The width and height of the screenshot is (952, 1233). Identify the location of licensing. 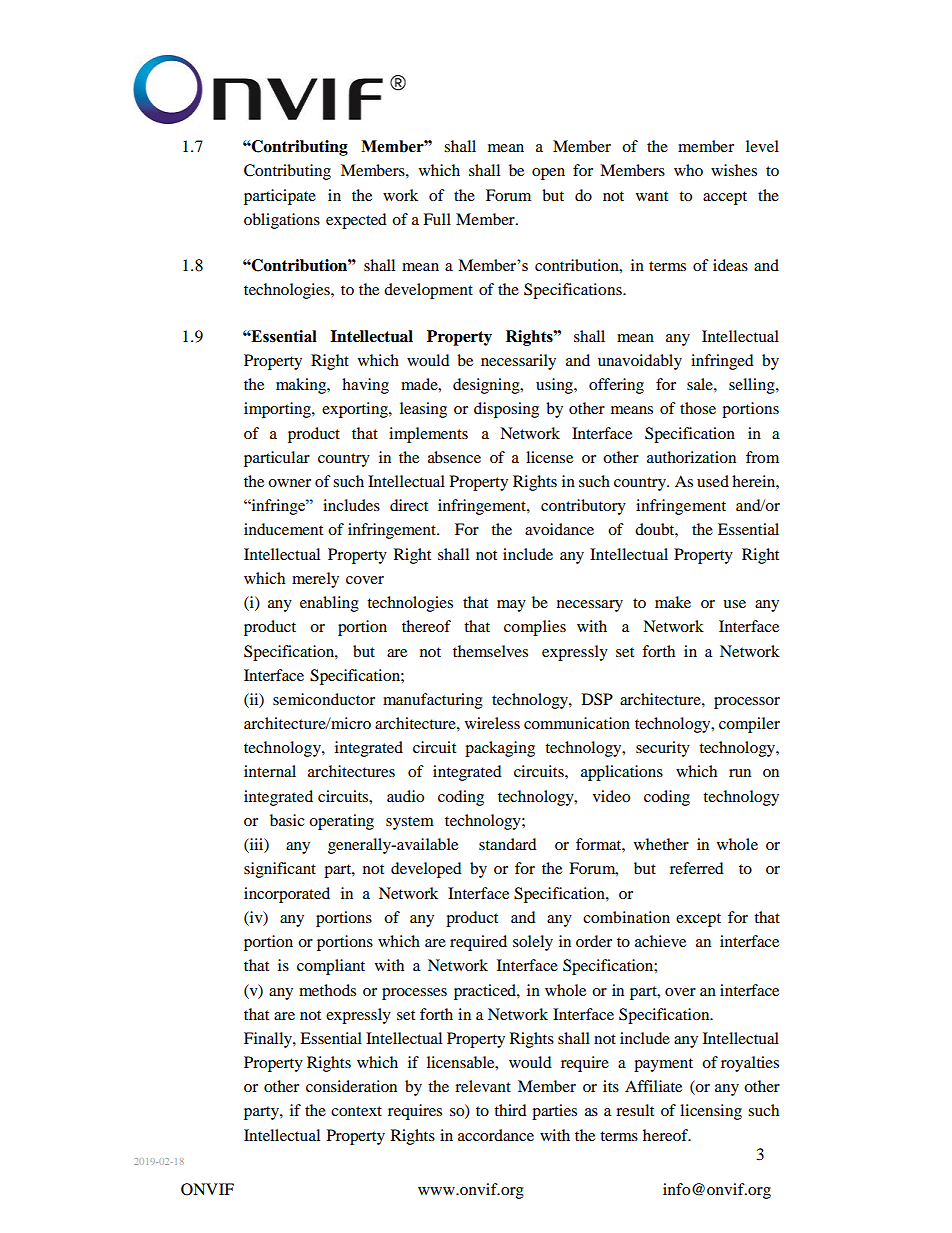
(711, 1112).
